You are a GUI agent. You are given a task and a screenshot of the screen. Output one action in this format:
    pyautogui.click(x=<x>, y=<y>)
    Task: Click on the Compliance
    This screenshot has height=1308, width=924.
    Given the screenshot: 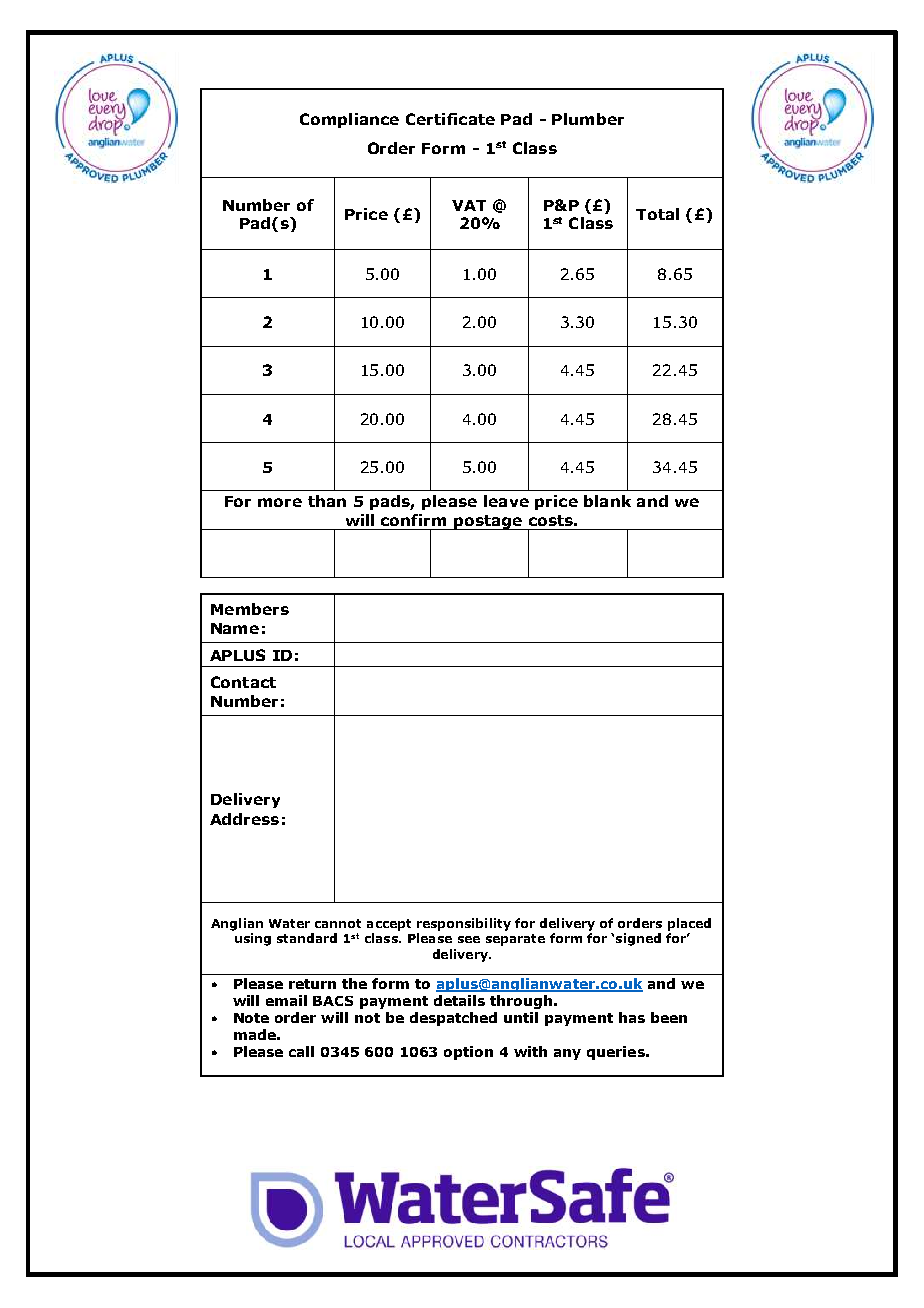 What is the action you would take?
    pyautogui.click(x=349, y=120)
